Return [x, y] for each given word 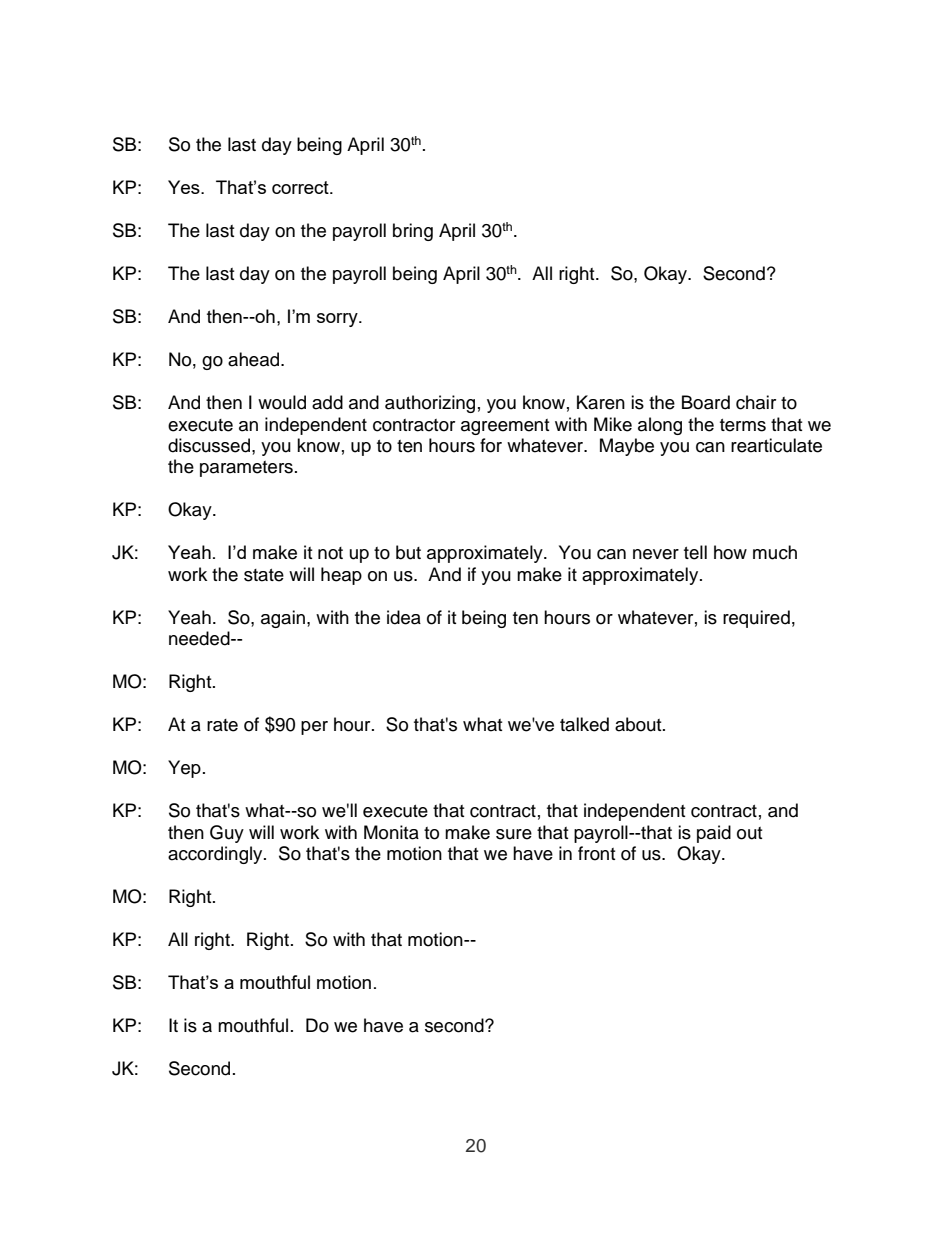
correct [301, 187]
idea [404, 617]
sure [514, 834]
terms [743, 425]
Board [706, 402]
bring [413, 232]
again [284, 619]
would [282, 402]
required [756, 619]
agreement [505, 427]
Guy [227, 834]
